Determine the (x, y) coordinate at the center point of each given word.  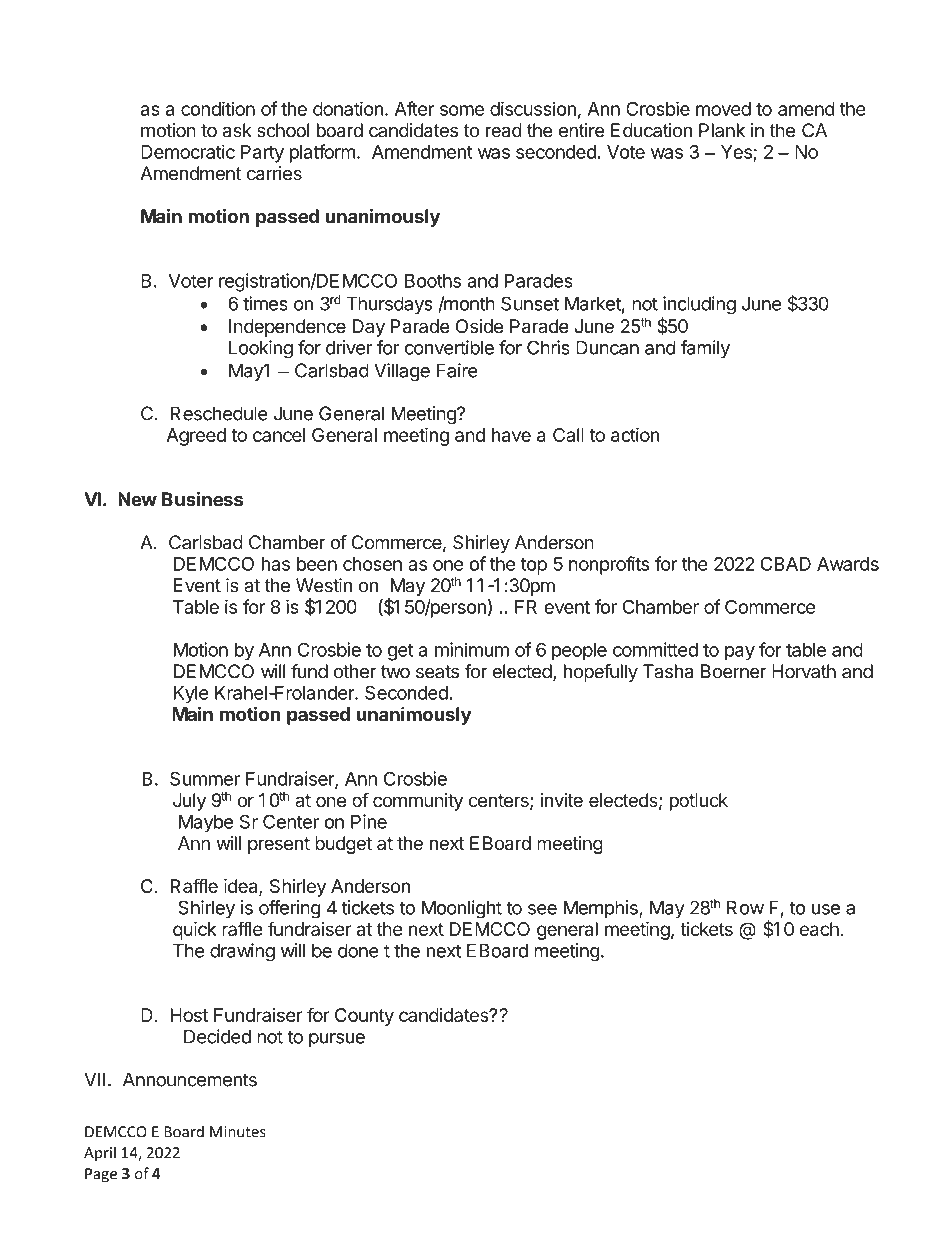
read (504, 130)
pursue (337, 1040)
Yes (737, 153)
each (820, 929)
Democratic (188, 151)
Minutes (238, 1132)
